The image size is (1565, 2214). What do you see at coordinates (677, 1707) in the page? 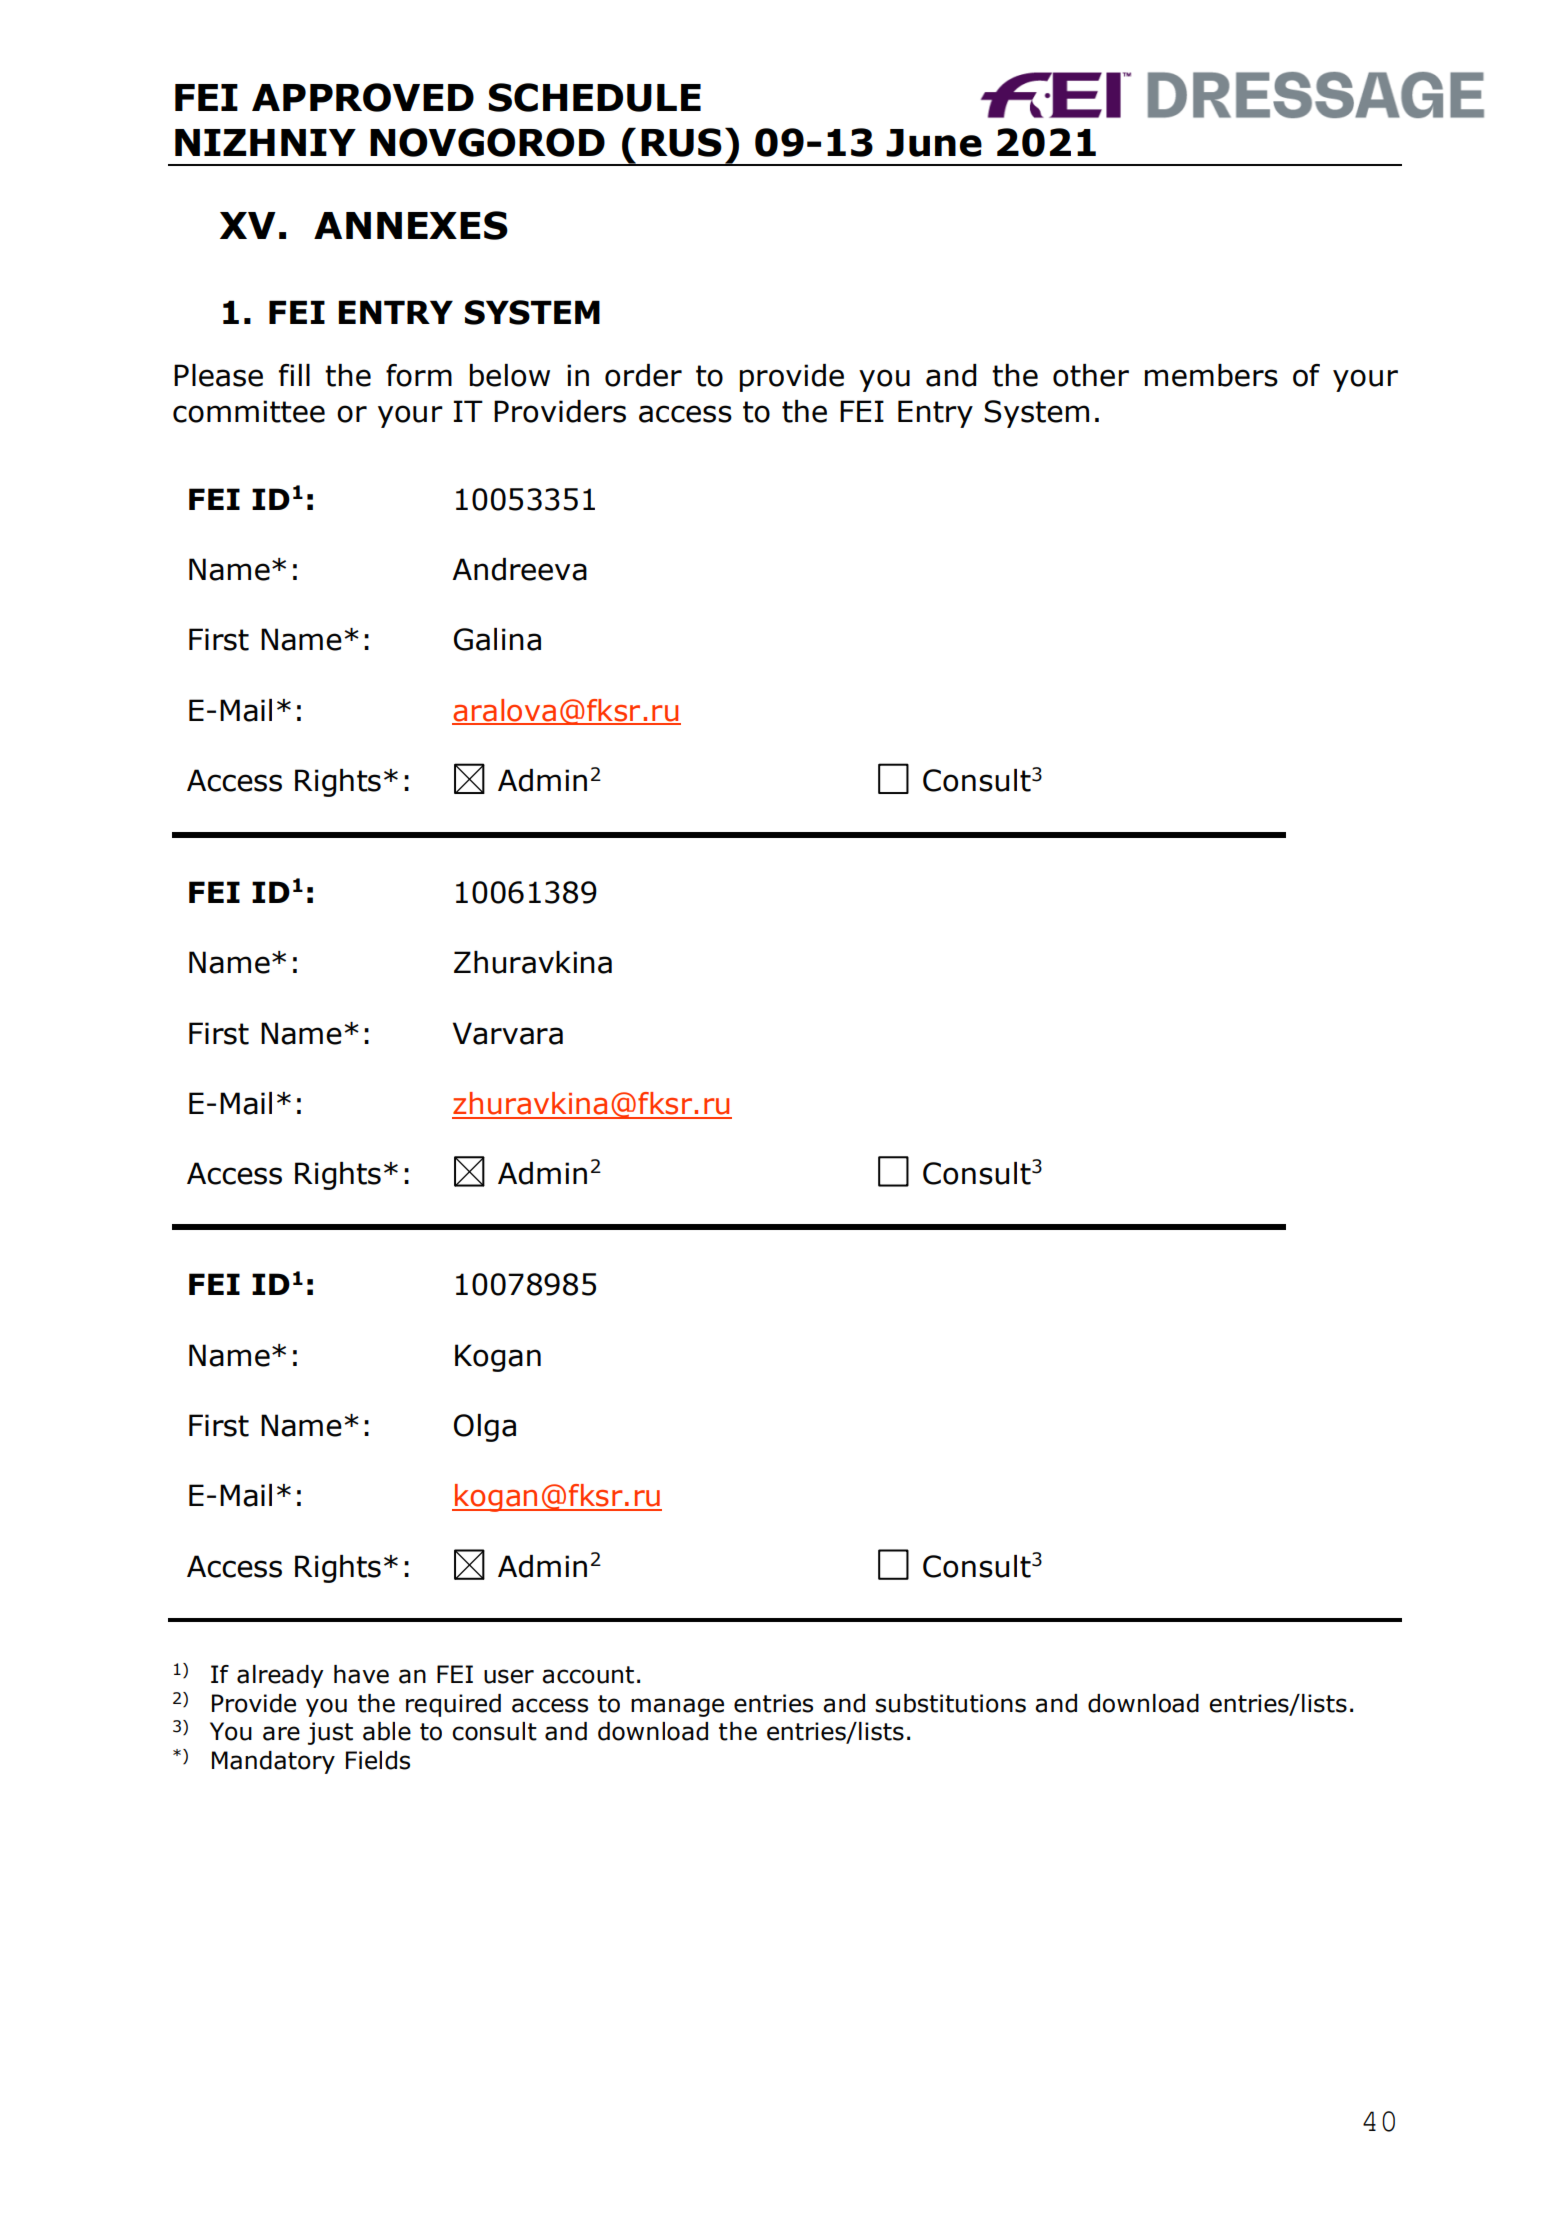
I see `manage` at bounding box center [677, 1707].
